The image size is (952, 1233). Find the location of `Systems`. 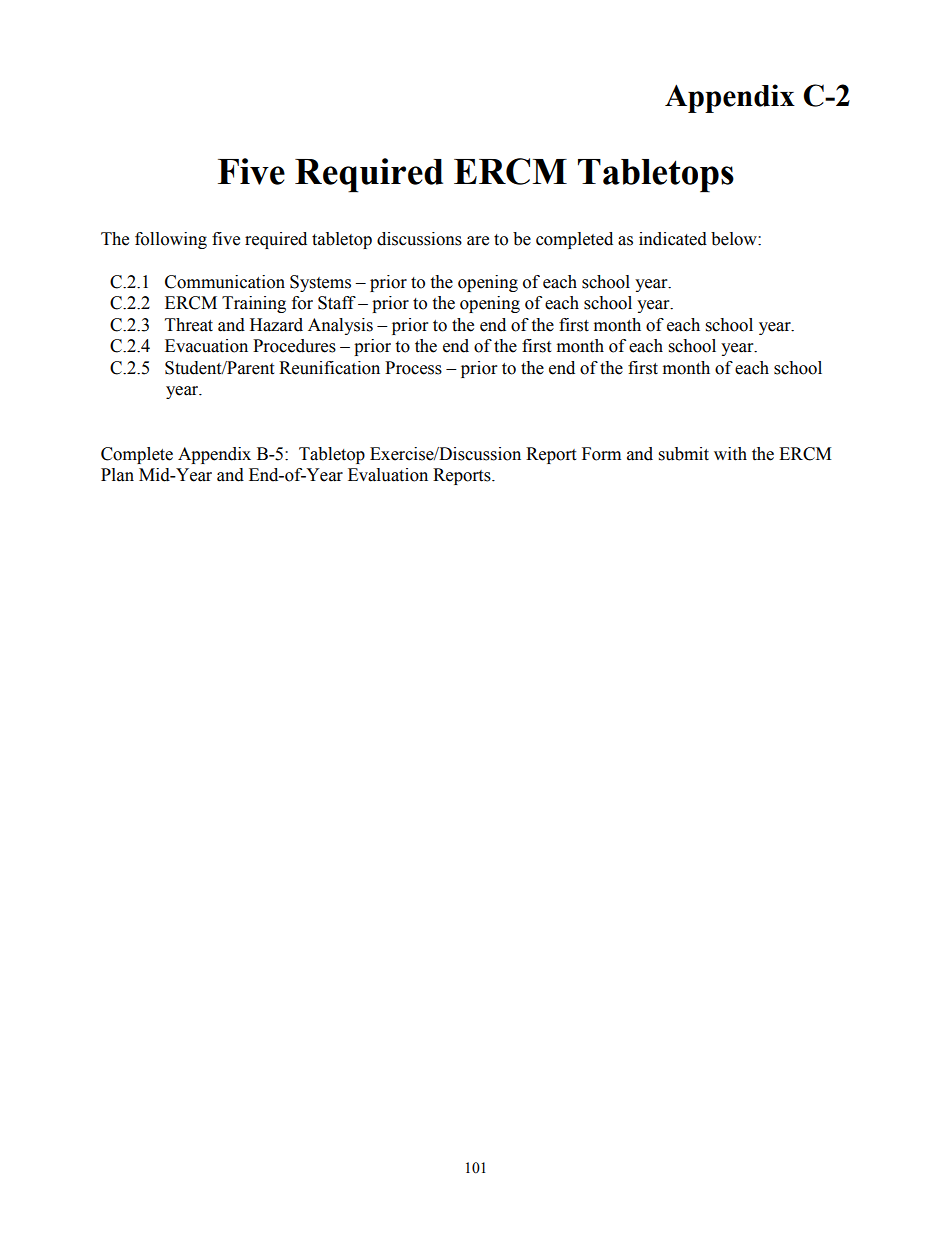

Systems is located at coordinates (320, 283).
